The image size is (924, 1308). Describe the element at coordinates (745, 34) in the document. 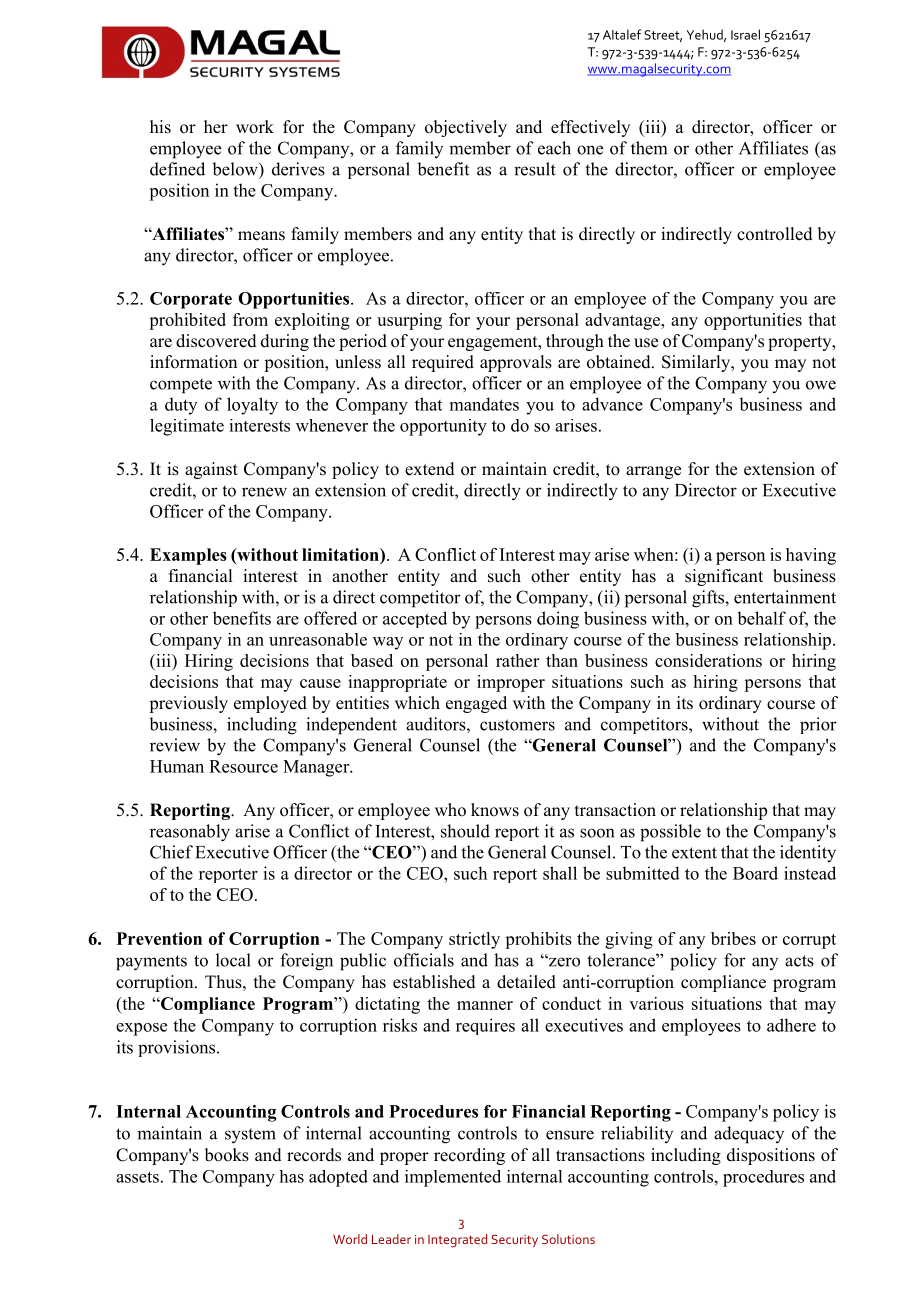

I see `Israel` at that location.
